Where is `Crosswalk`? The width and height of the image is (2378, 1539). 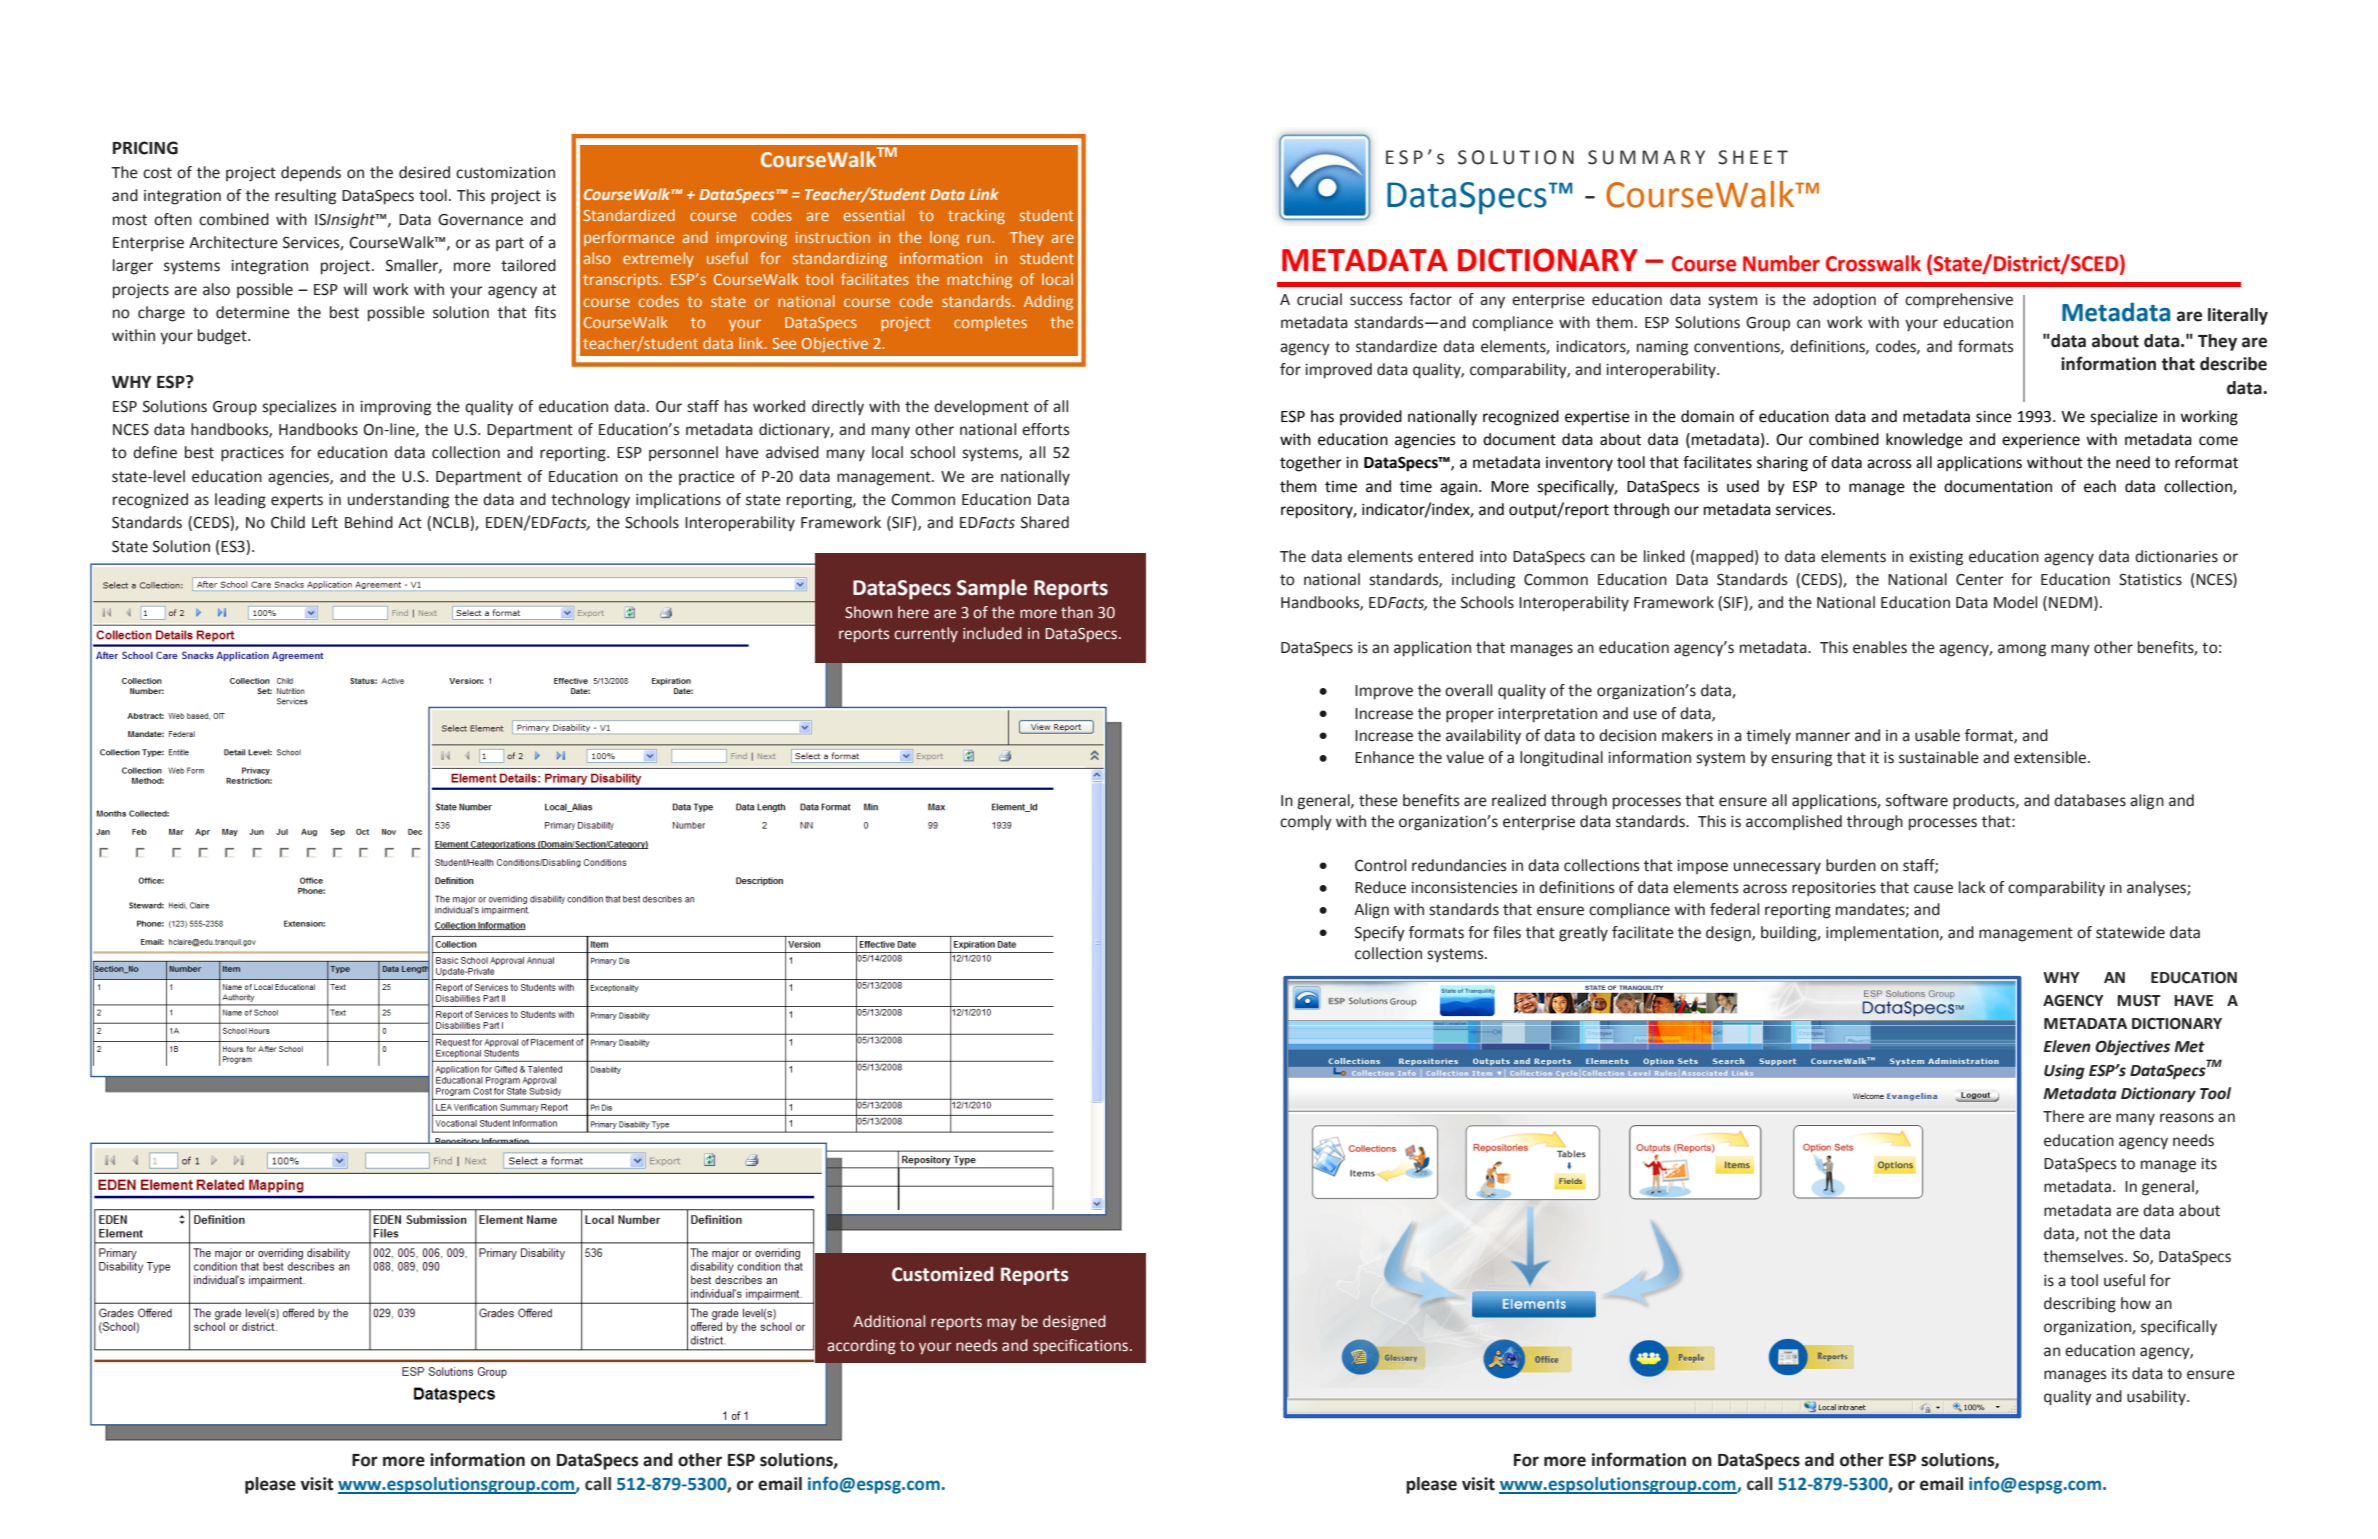
Crosswalk is located at coordinates (1873, 263).
